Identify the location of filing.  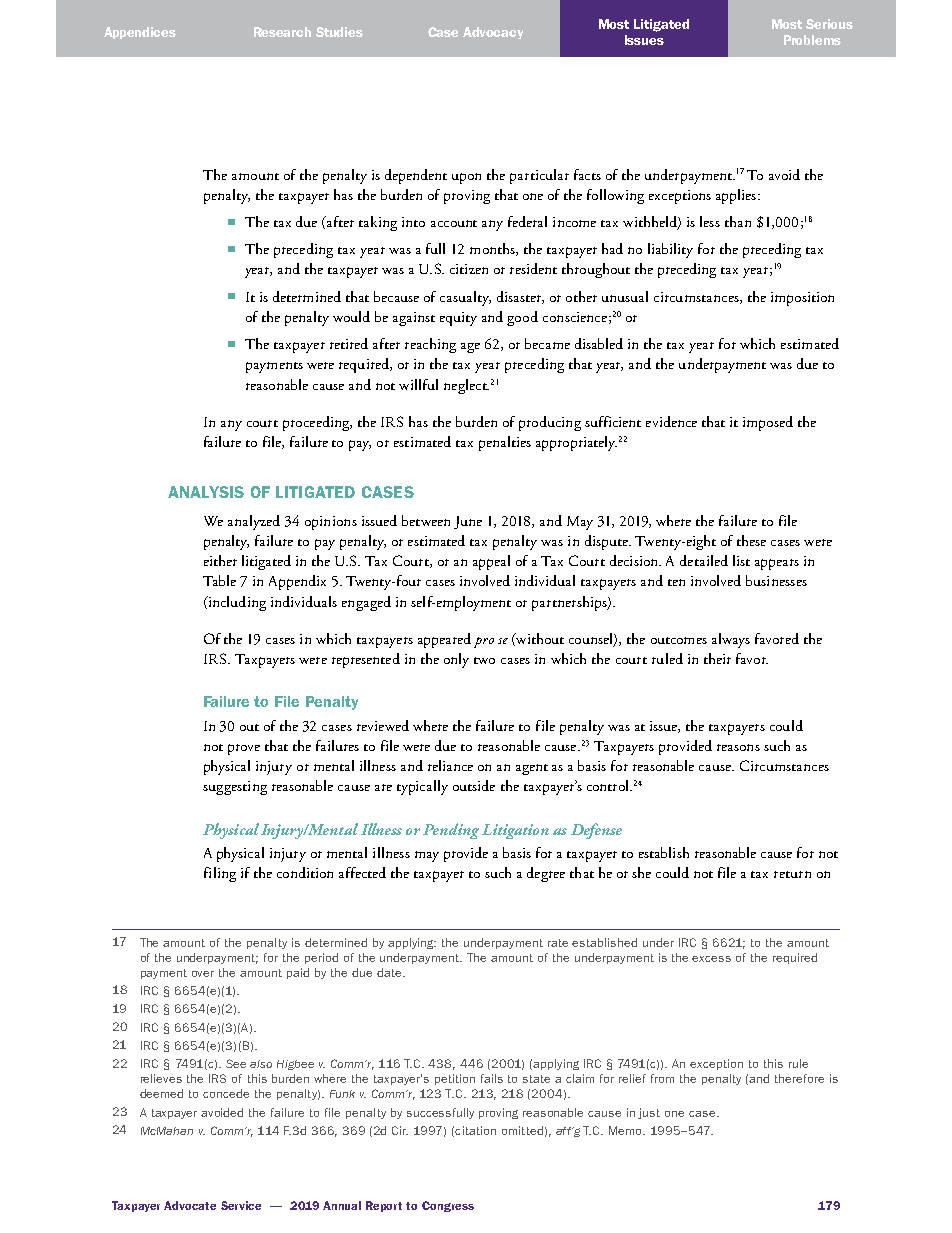
(220, 874).
